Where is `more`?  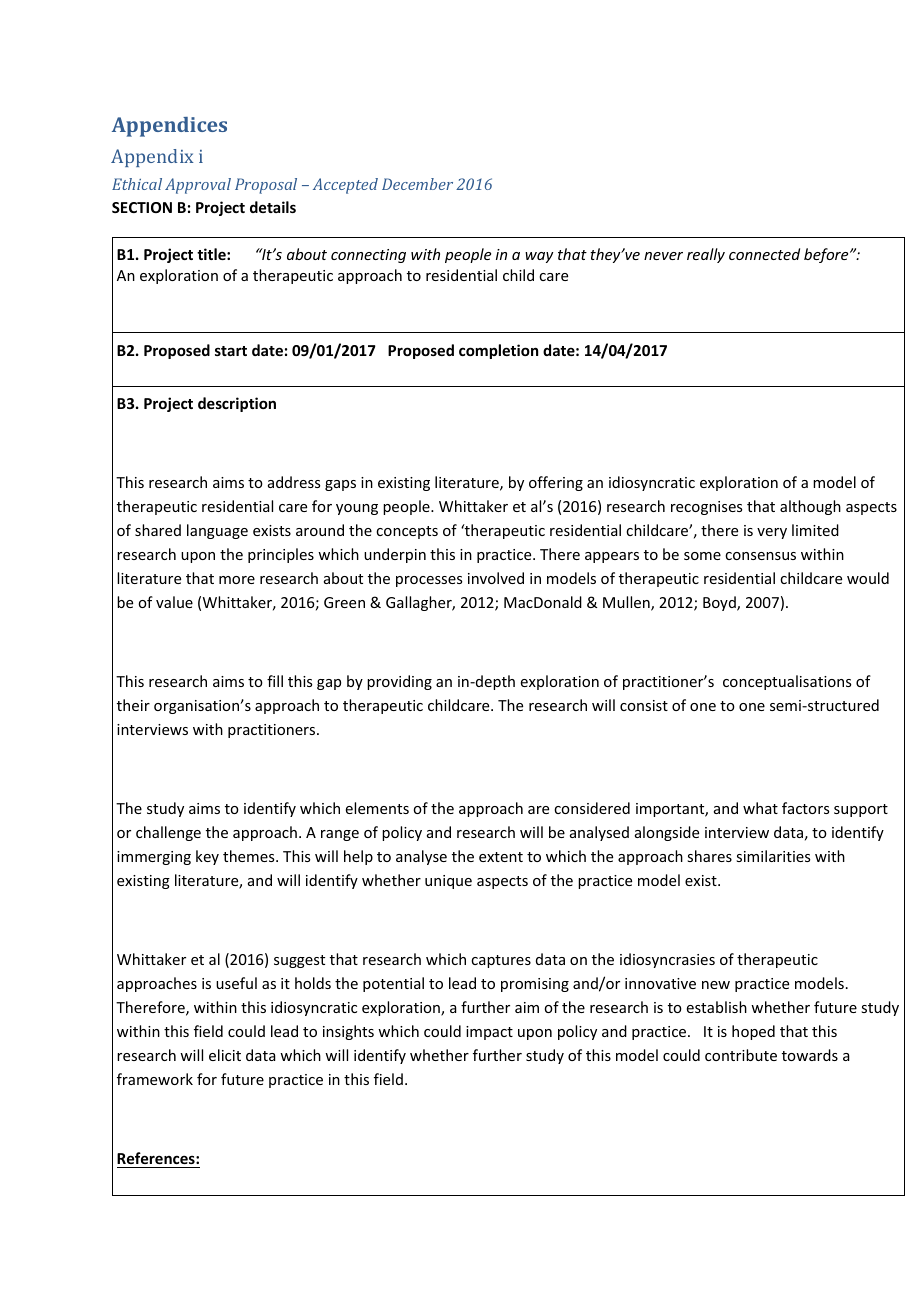 more is located at coordinates (237, 580).
